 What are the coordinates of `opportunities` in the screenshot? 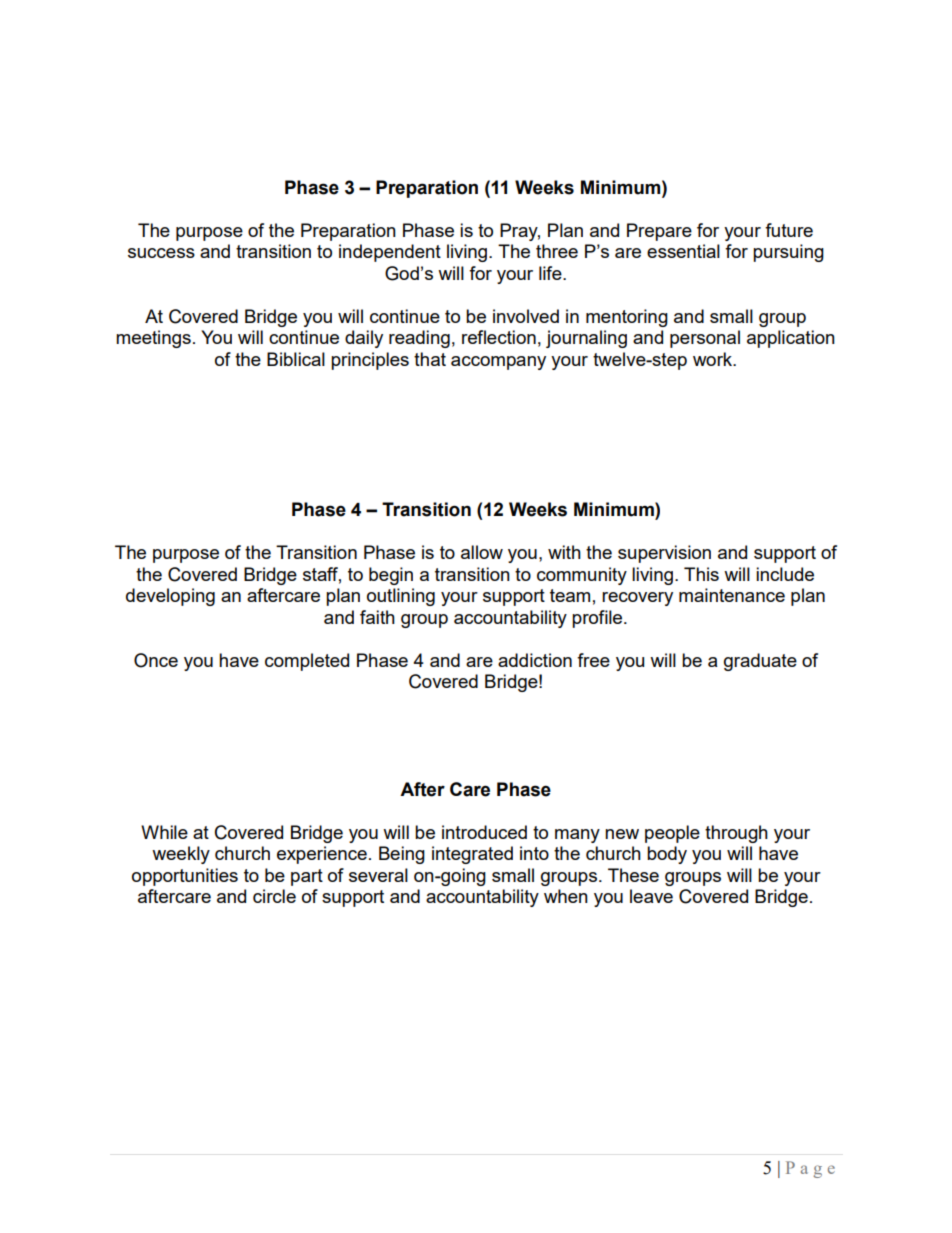 It's located at (185, 877).
